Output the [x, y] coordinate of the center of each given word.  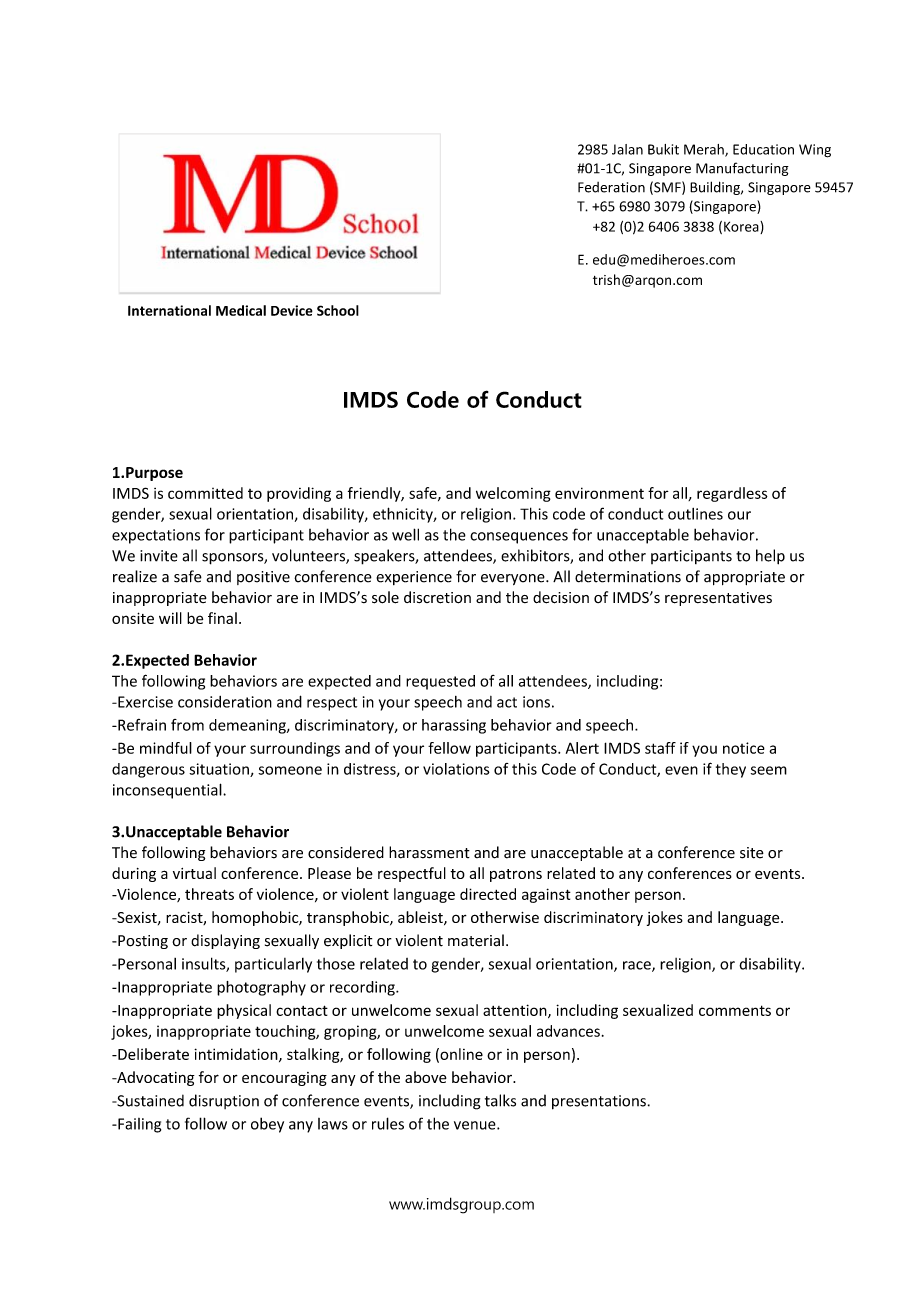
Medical [241, 310]
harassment [429, 852]
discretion [437, 597]
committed [205, 493]
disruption [224, 1101]
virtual [194, 873]
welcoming [513, 494]
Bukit [663, 149]
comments [735, 1010]
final [222, 618]
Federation [611, 187]
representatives [718, 599]
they [731, 770]
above [426, 1077]
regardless [732, 494]
